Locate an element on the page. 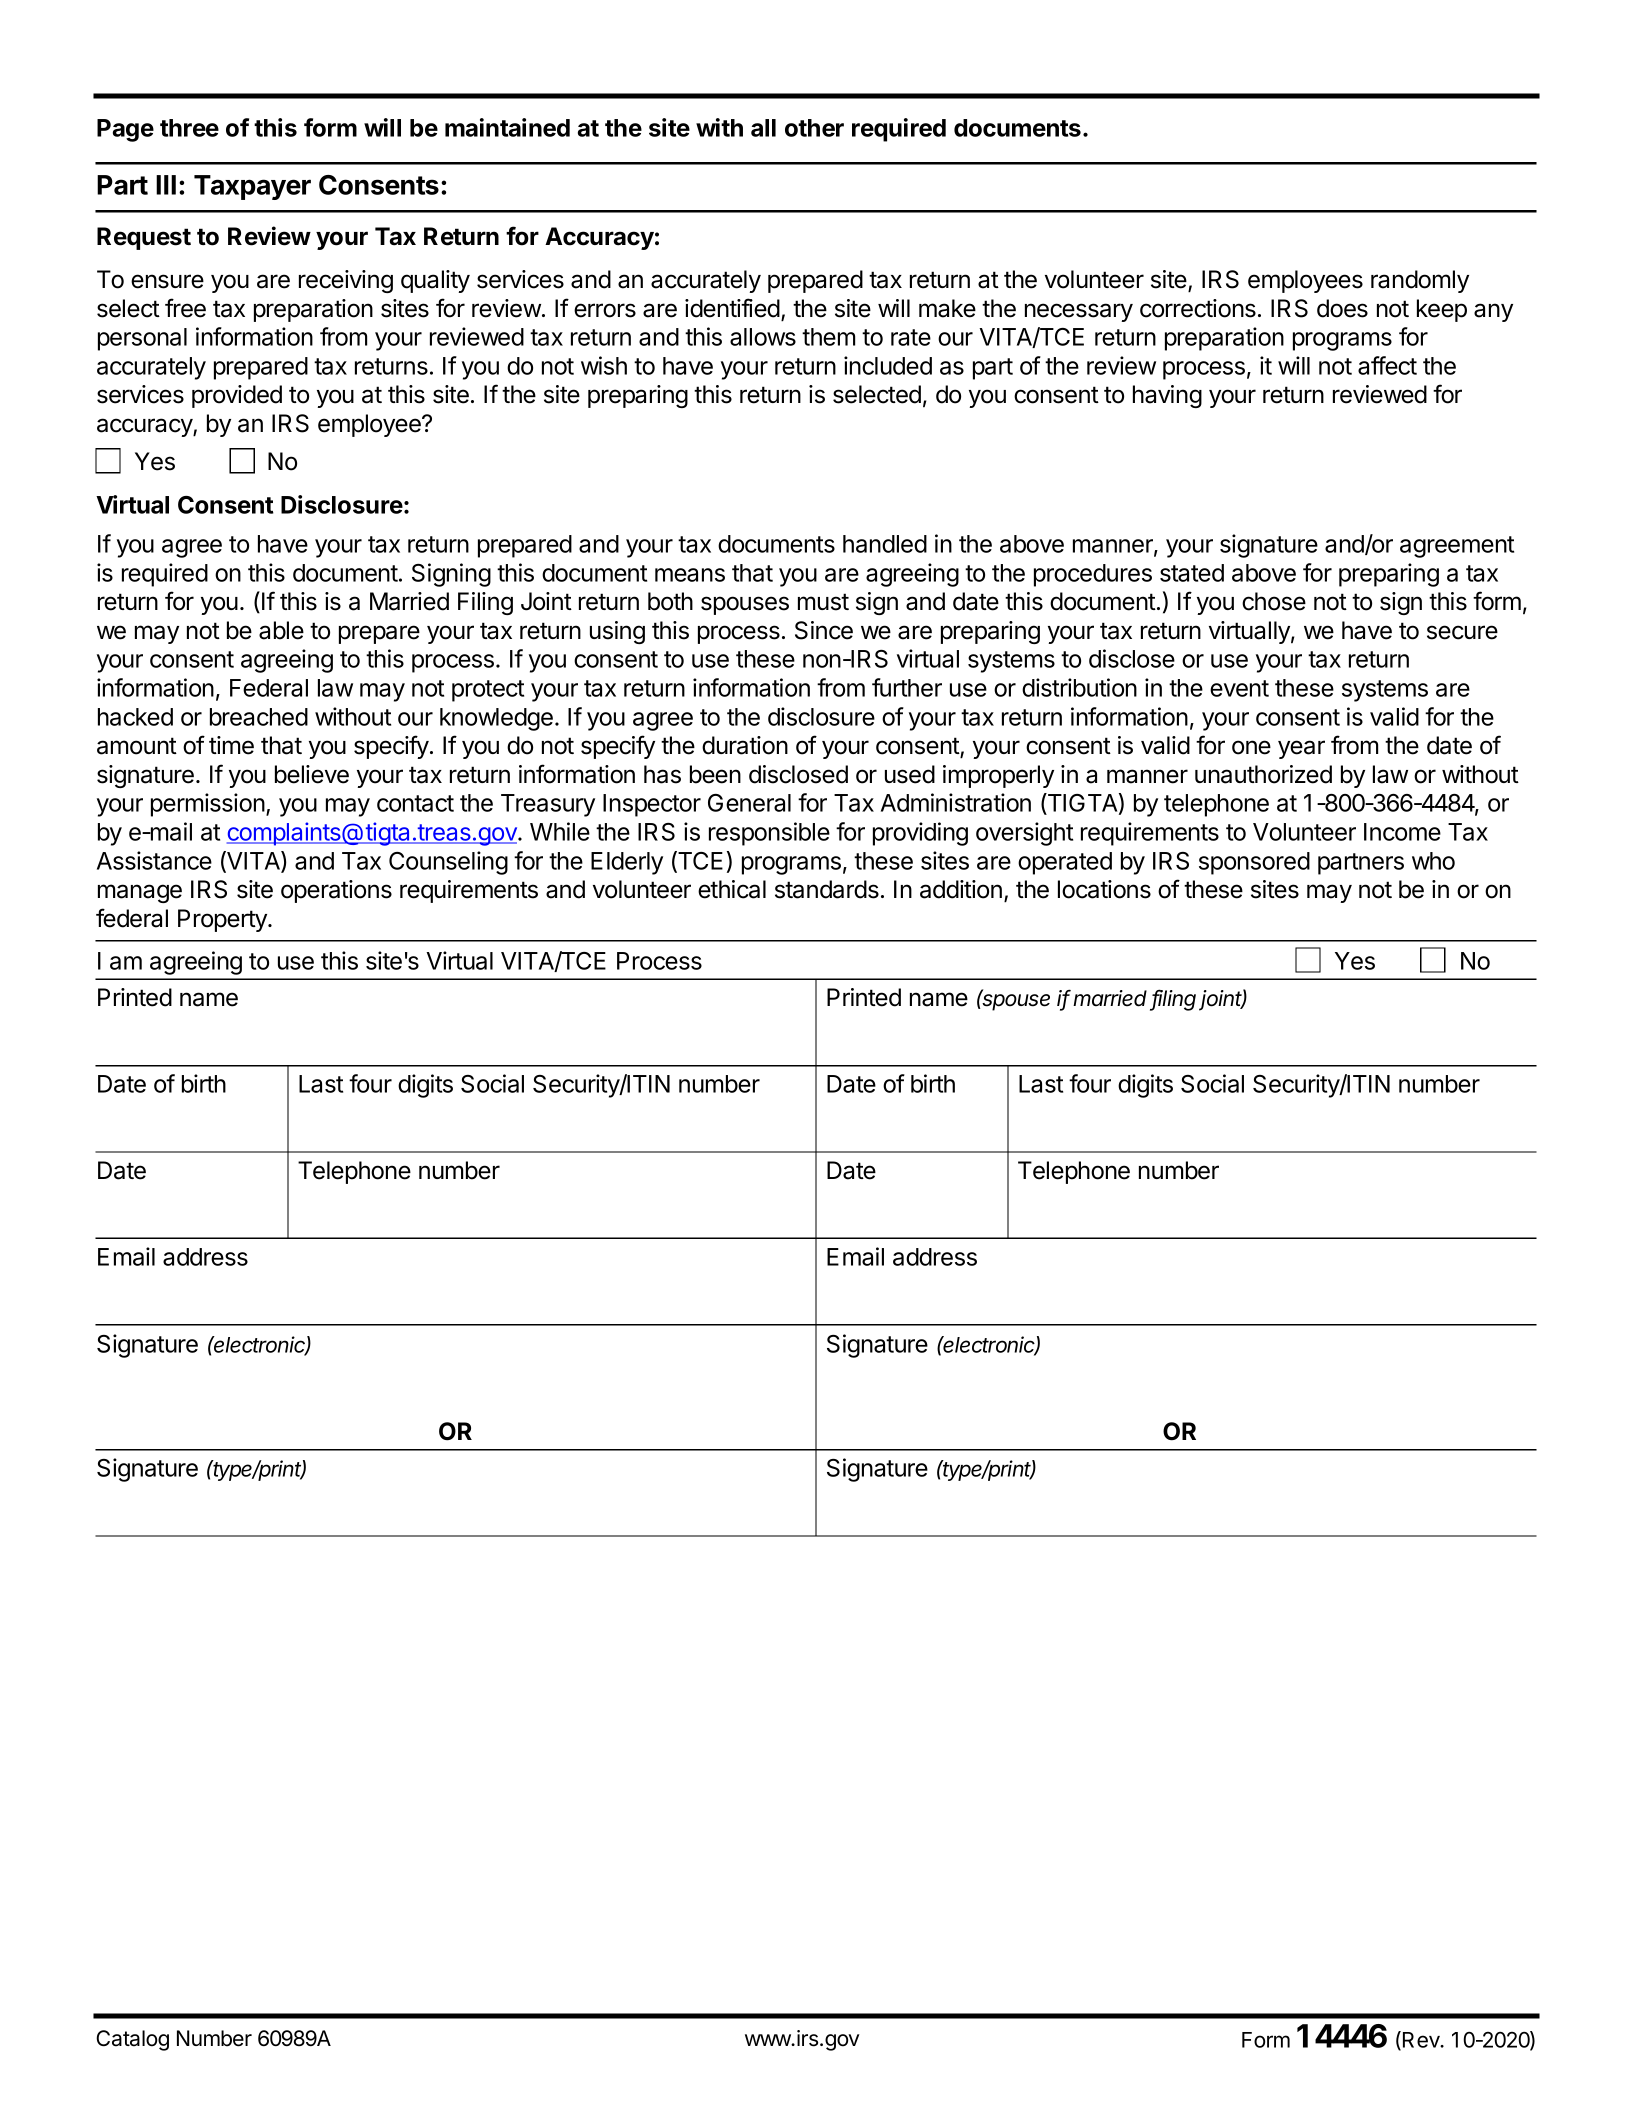 The height and width of the image is (2112, 1632). manage is located at coordinates (140, 893).
